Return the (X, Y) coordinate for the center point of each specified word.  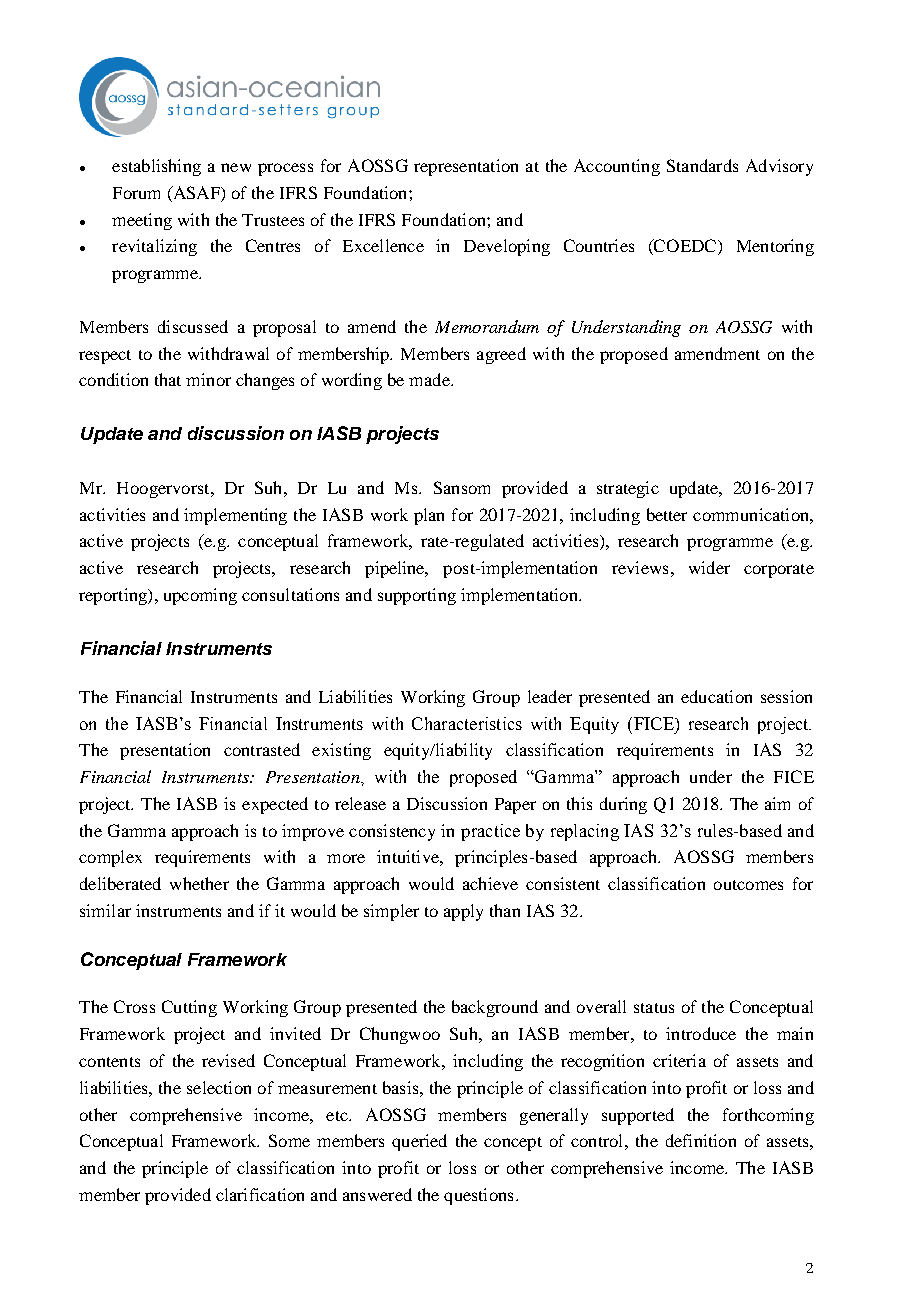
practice (490, 832)
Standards (702, 165)
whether (199, 883)
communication (752, 514)
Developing (507, 247)
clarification (260, 1194)
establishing (156, 167)
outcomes (748, 885)
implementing (235, 516)
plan (429, 516)
